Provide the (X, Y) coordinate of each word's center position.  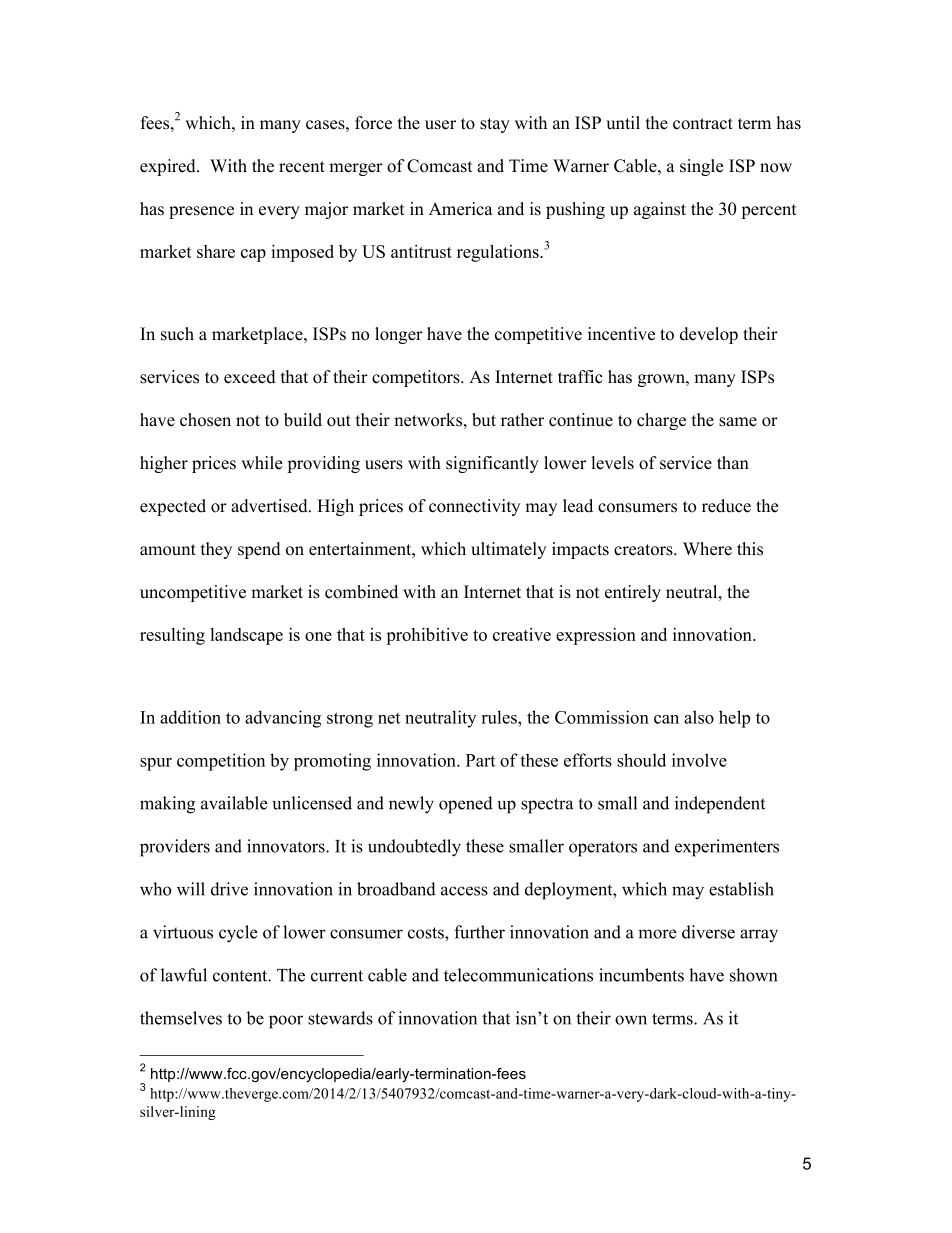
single (701, 167)
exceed (250, 377)
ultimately (508, 550)
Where (707, 549)
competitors (417, 378)
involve (699, 760)
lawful (184, 975)
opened (466, 805)
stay (495, 125)
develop (709, 335)
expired (169, 167)
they (216, 550)
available (234, 803)
